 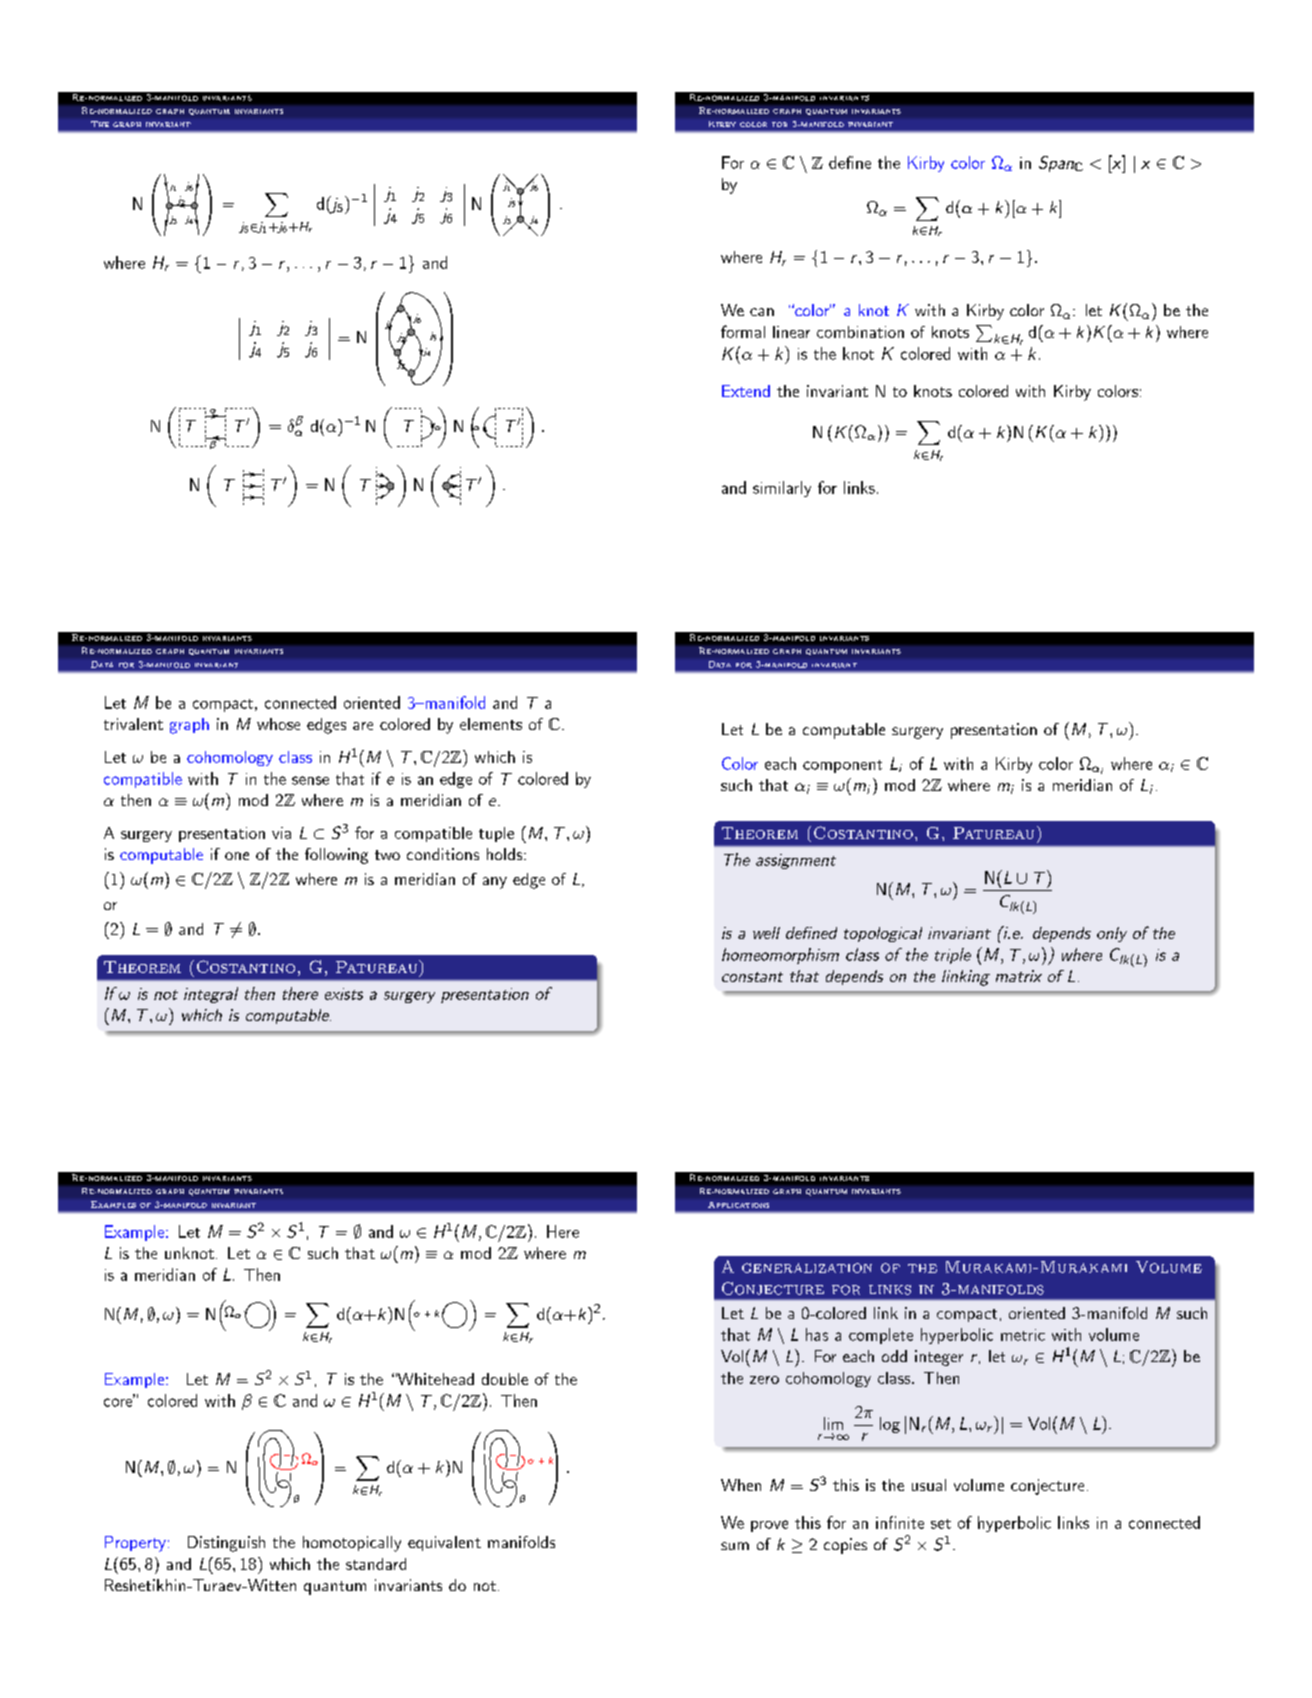 I want to click on Extend, so click(x=746, y=391).
